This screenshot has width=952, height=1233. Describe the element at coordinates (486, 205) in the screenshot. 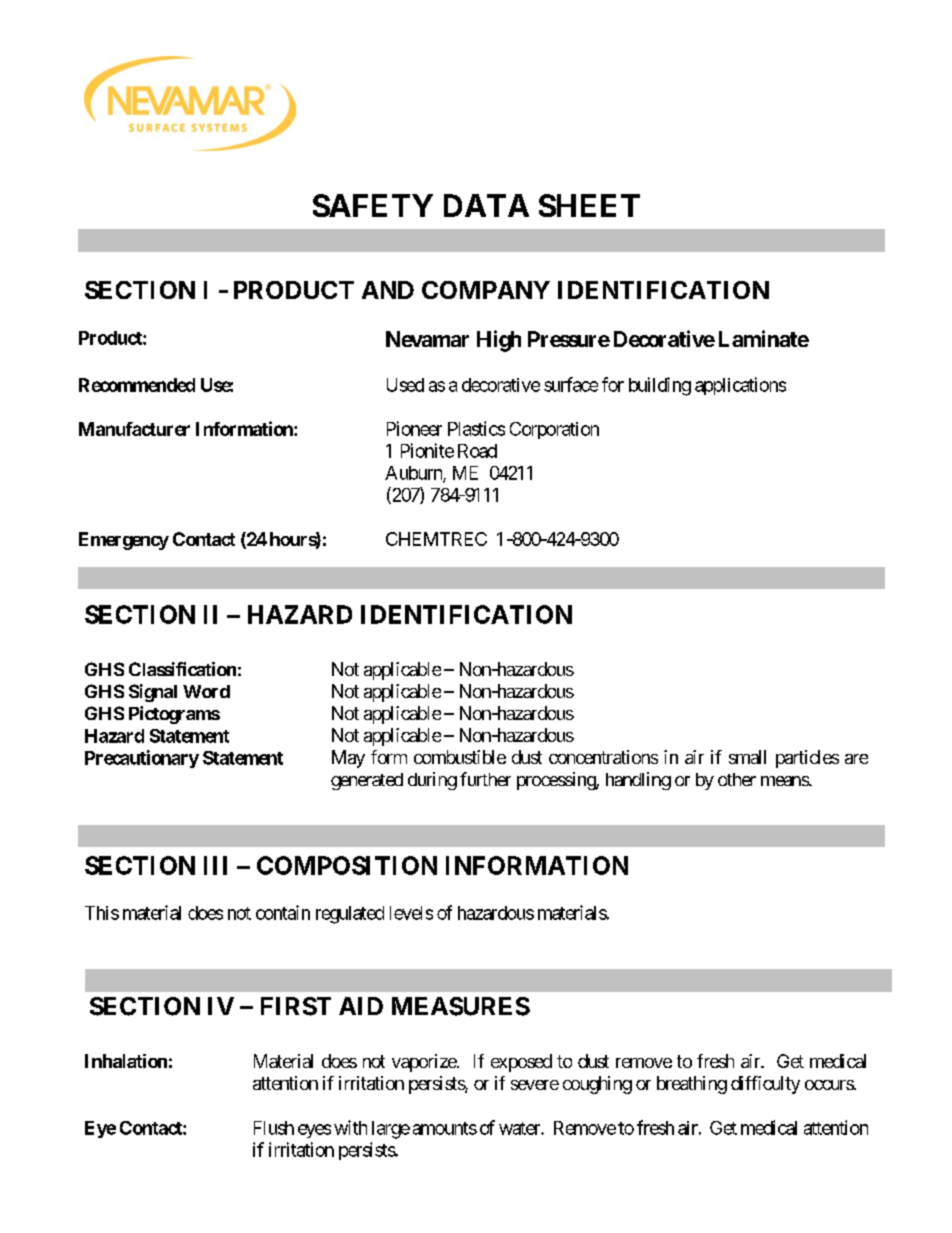

I see `DATA` at that location.
